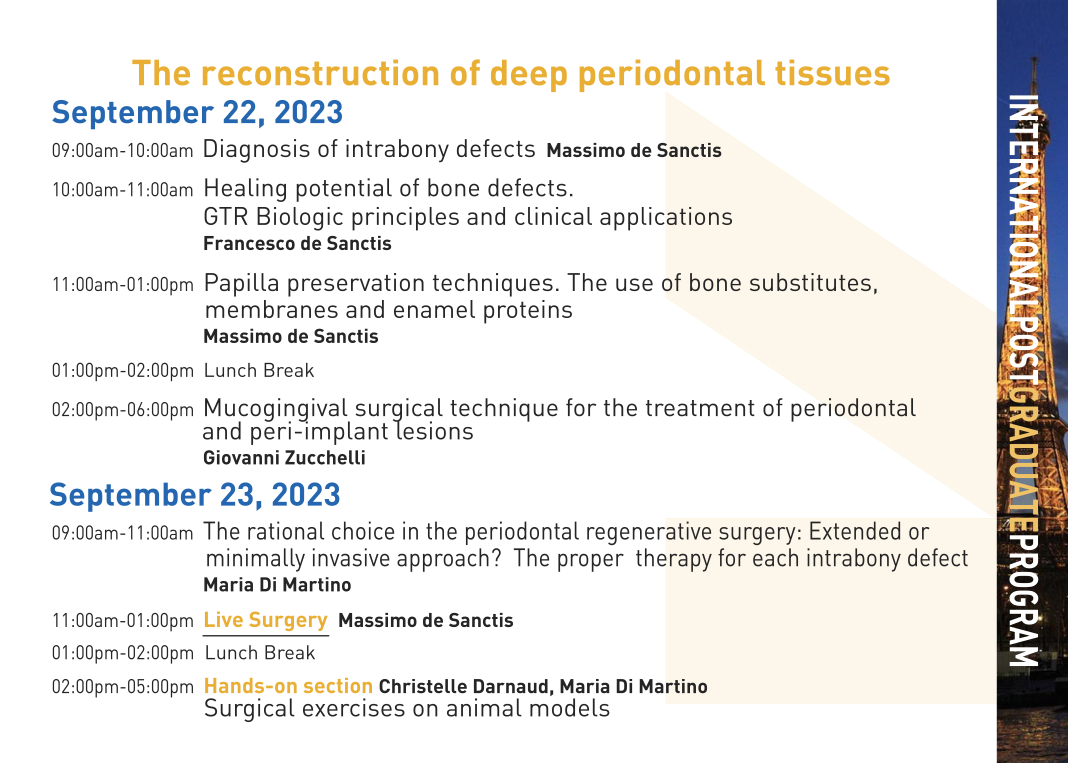 The height and width of the screenshot is (763, 1068). What do you see at coordinates (320, 72) in the screenshot?
I see `reconstruction` at bounding box center [320, 72].
